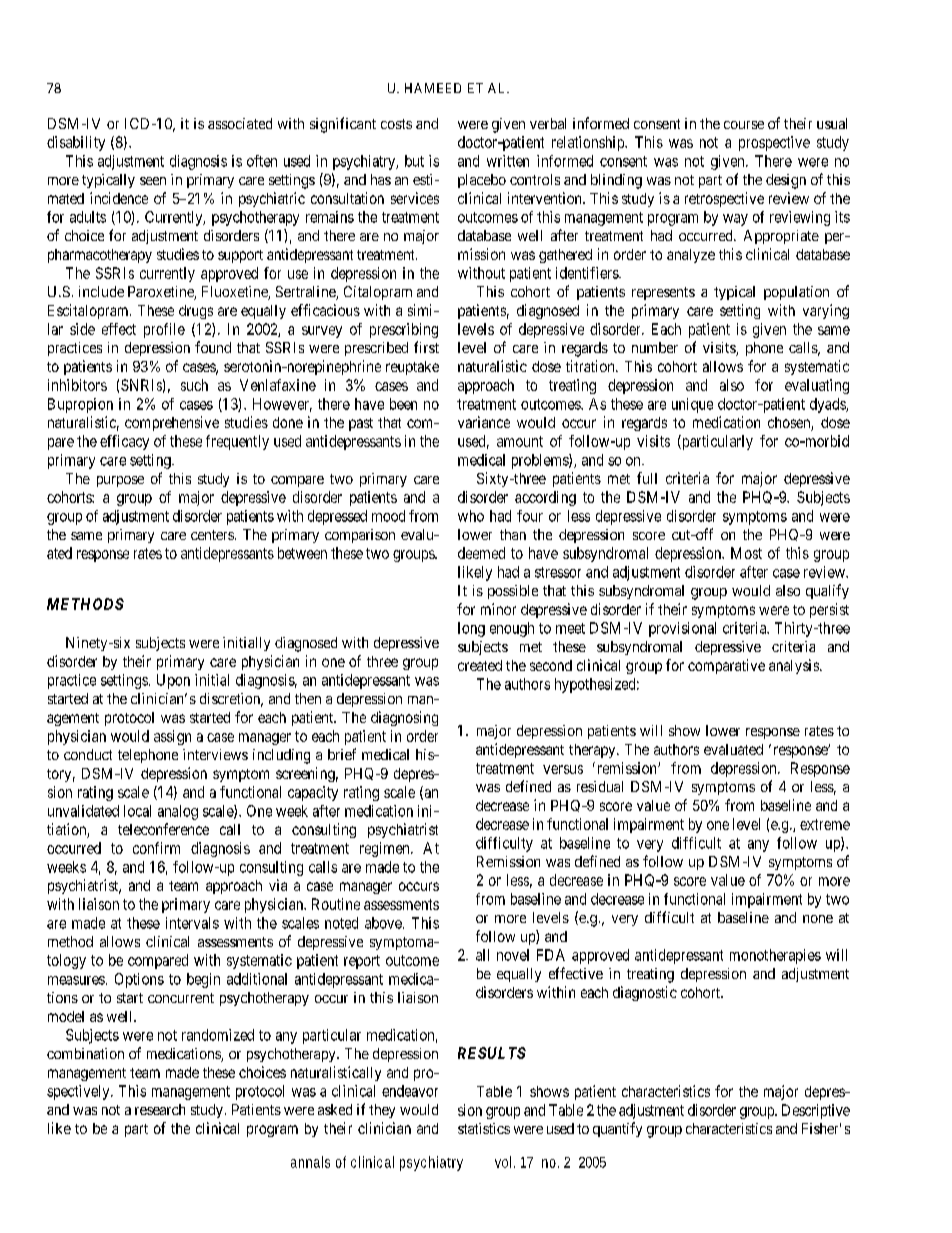 The image size is (952, 1233). Describe the element at coordinates (484, 1128) in the image. I see `statistics` at that location.
